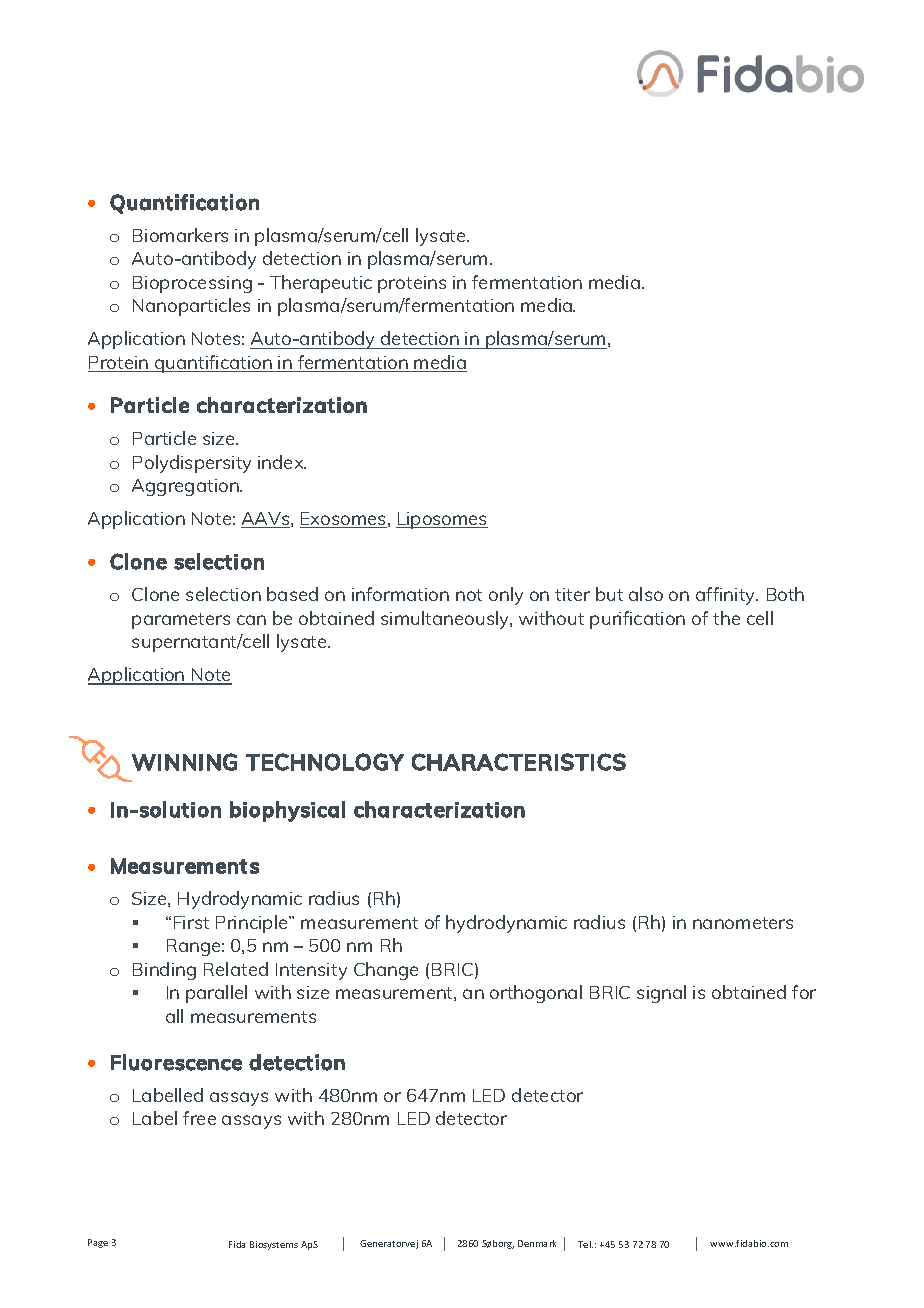 Image resolution: width=924 pixels, height=1308 pixels. What do you see at coordinates (180, 235) in the screenshot?
I see `Biomarkers` at bounding box center [180, 235].
